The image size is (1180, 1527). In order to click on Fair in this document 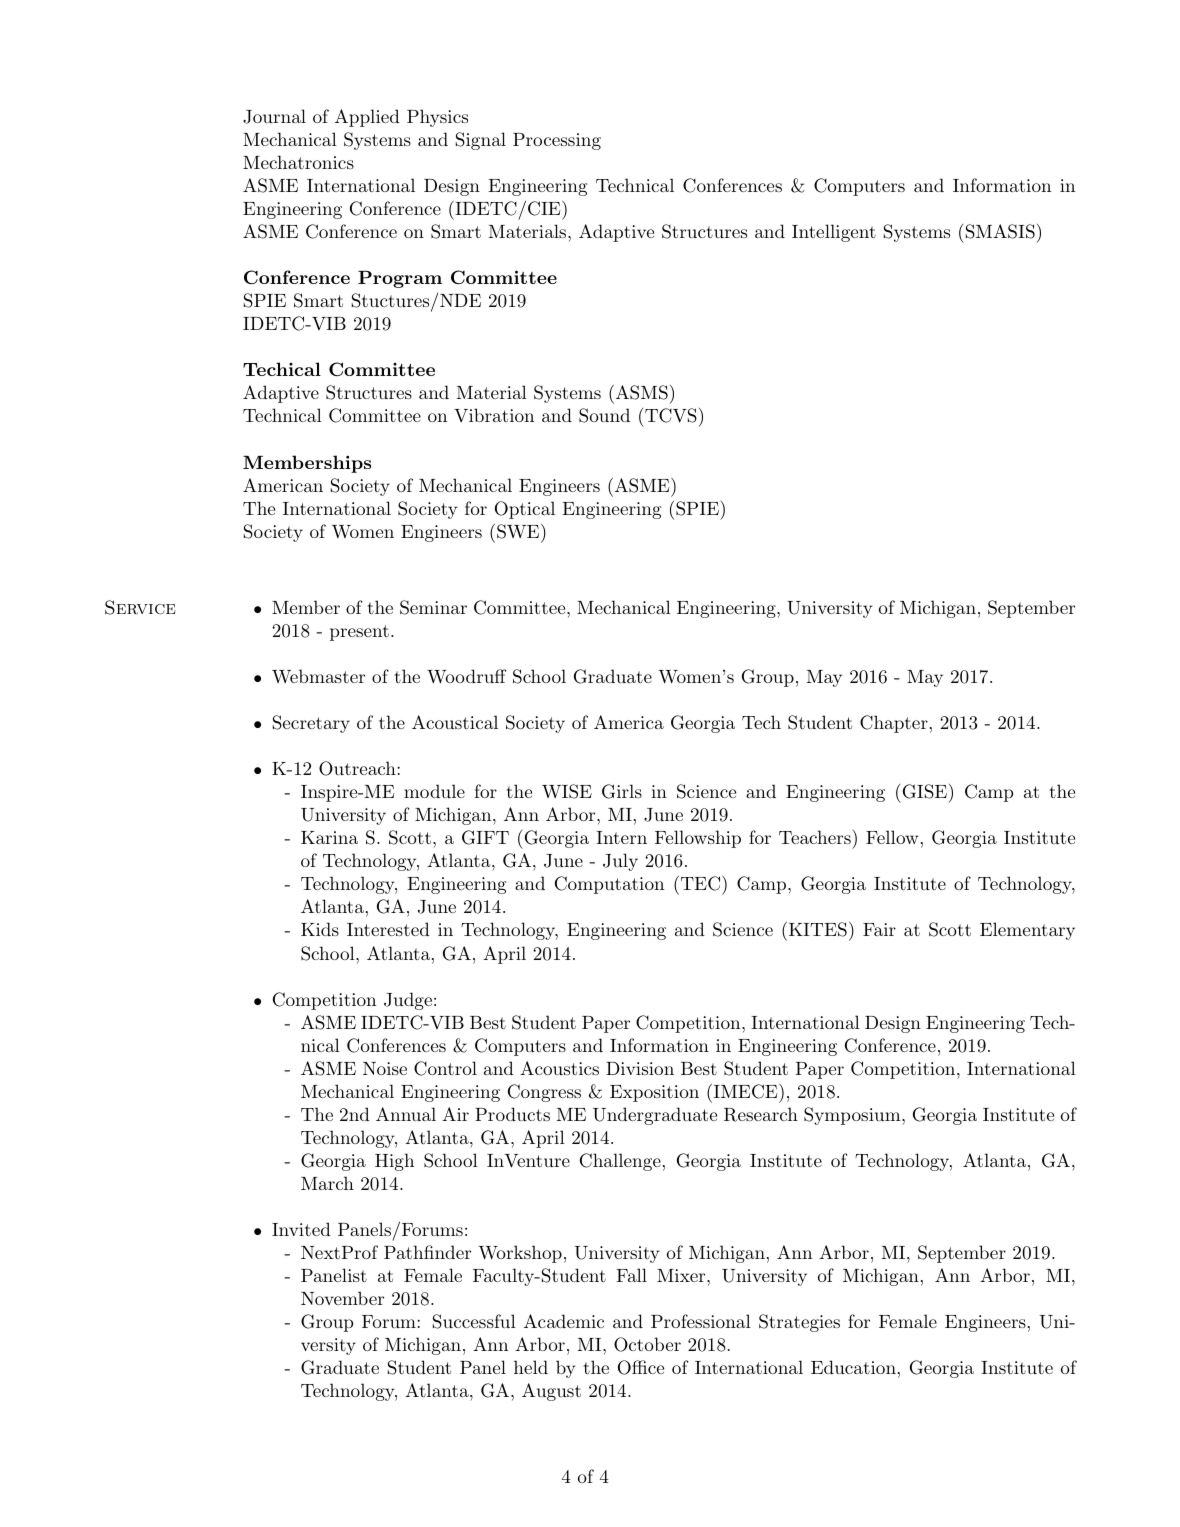, I will do `click(879, 929)`.
